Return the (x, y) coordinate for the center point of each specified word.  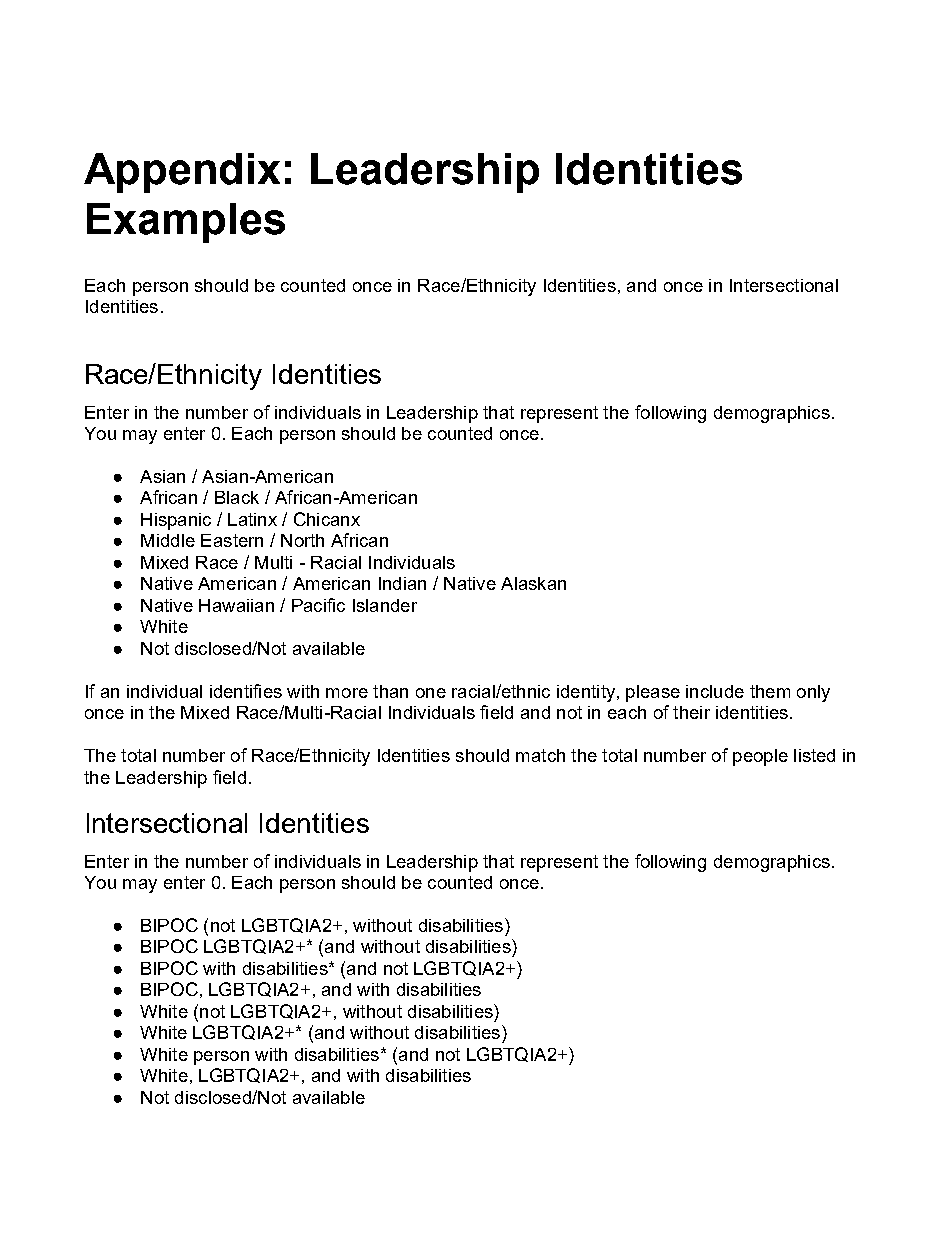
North (302, 540)
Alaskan (533, 583)
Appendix (182, 173)
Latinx (252, 519)
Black (237, 497)
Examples (186, 223)
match (540, 755)
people (760, 757)
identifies (246, 691)
